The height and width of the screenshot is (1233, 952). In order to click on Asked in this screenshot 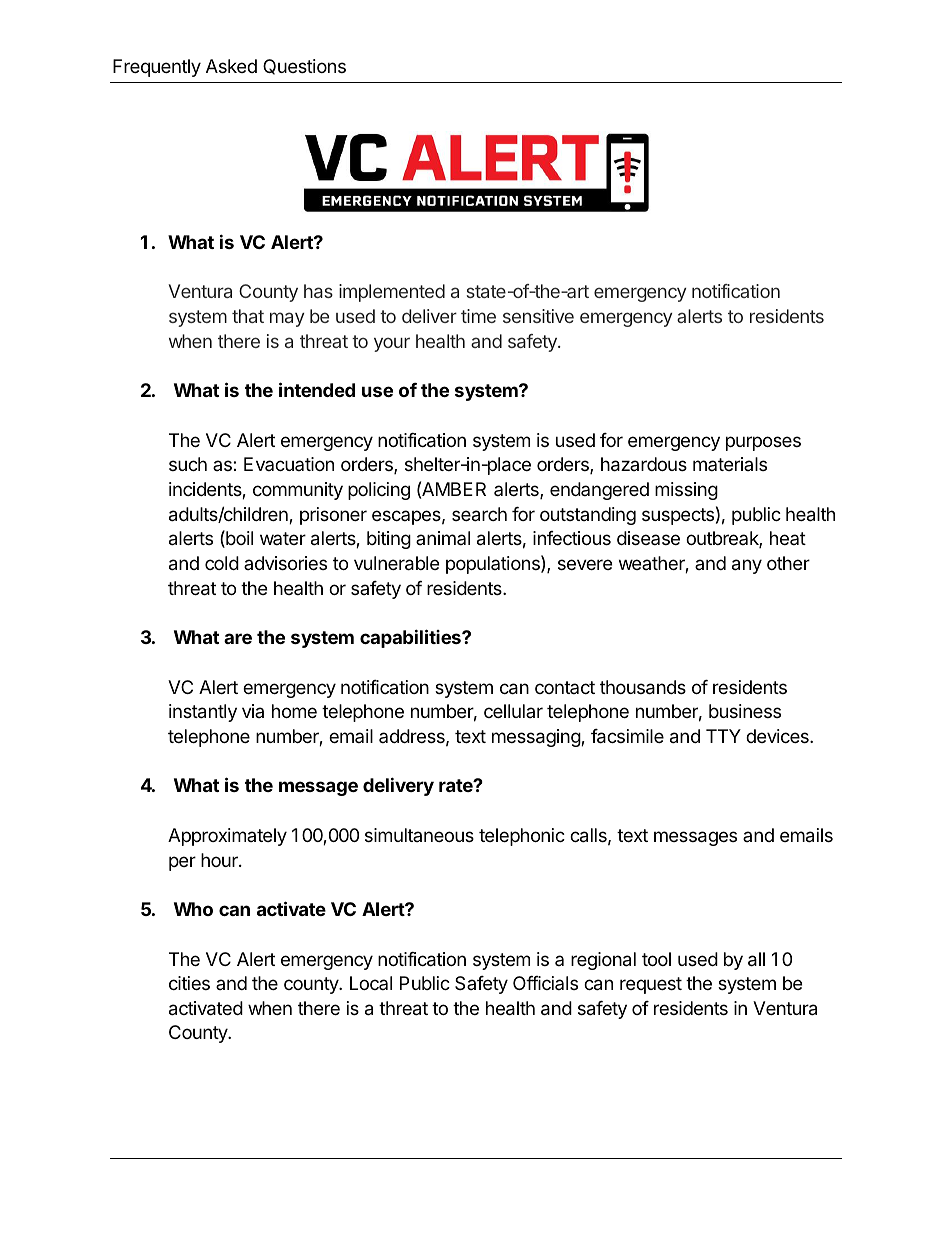, I will do `click(231, 66)`.
